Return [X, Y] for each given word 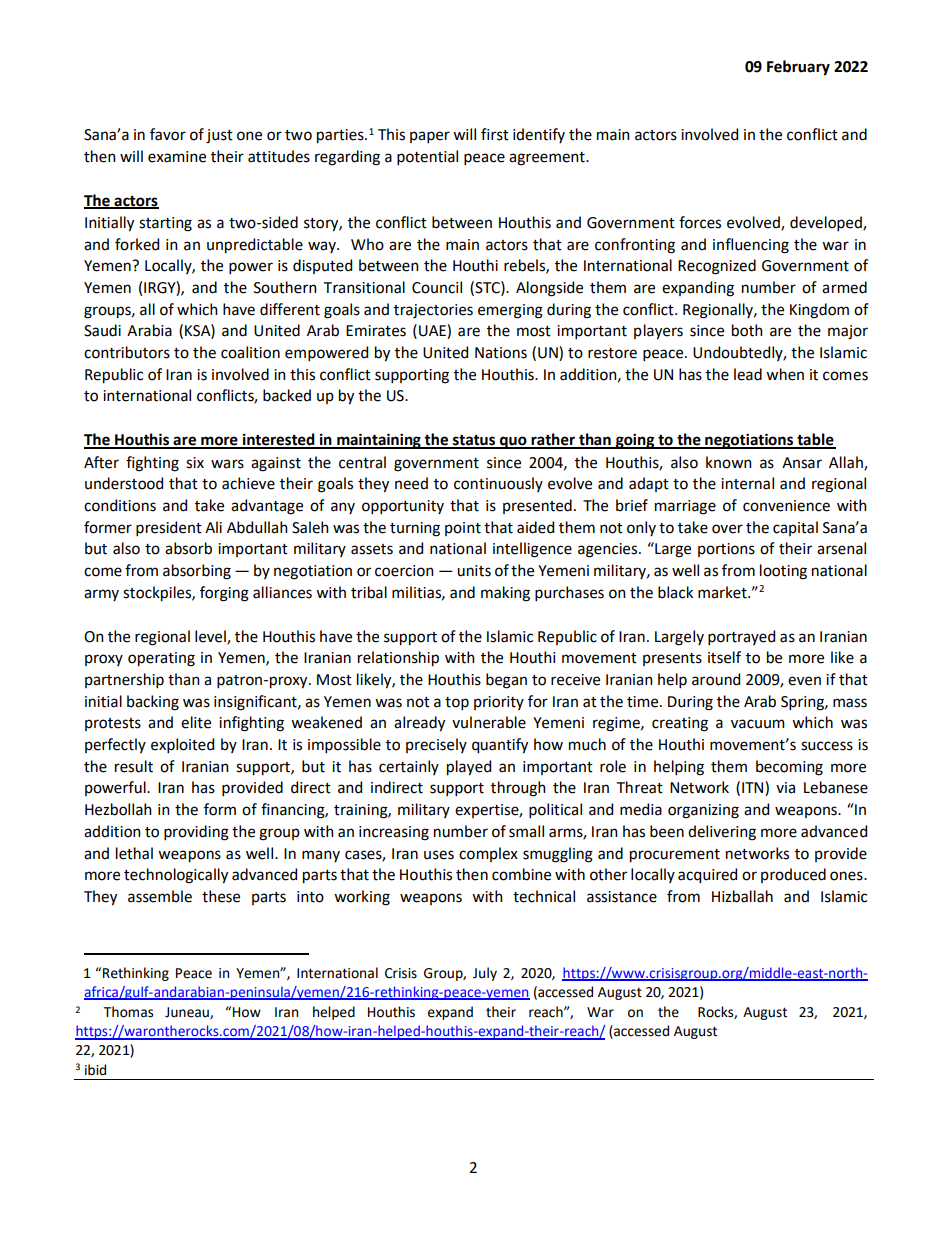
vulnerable [489, 722]
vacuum [758, 724]
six [195, 463]
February [798, 68]
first [495, 134]
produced [793, 875]
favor [168, 134]
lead [748, 374]
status [474, 441]
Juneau [188, 1013]
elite [196, 722]
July [485, 974]
